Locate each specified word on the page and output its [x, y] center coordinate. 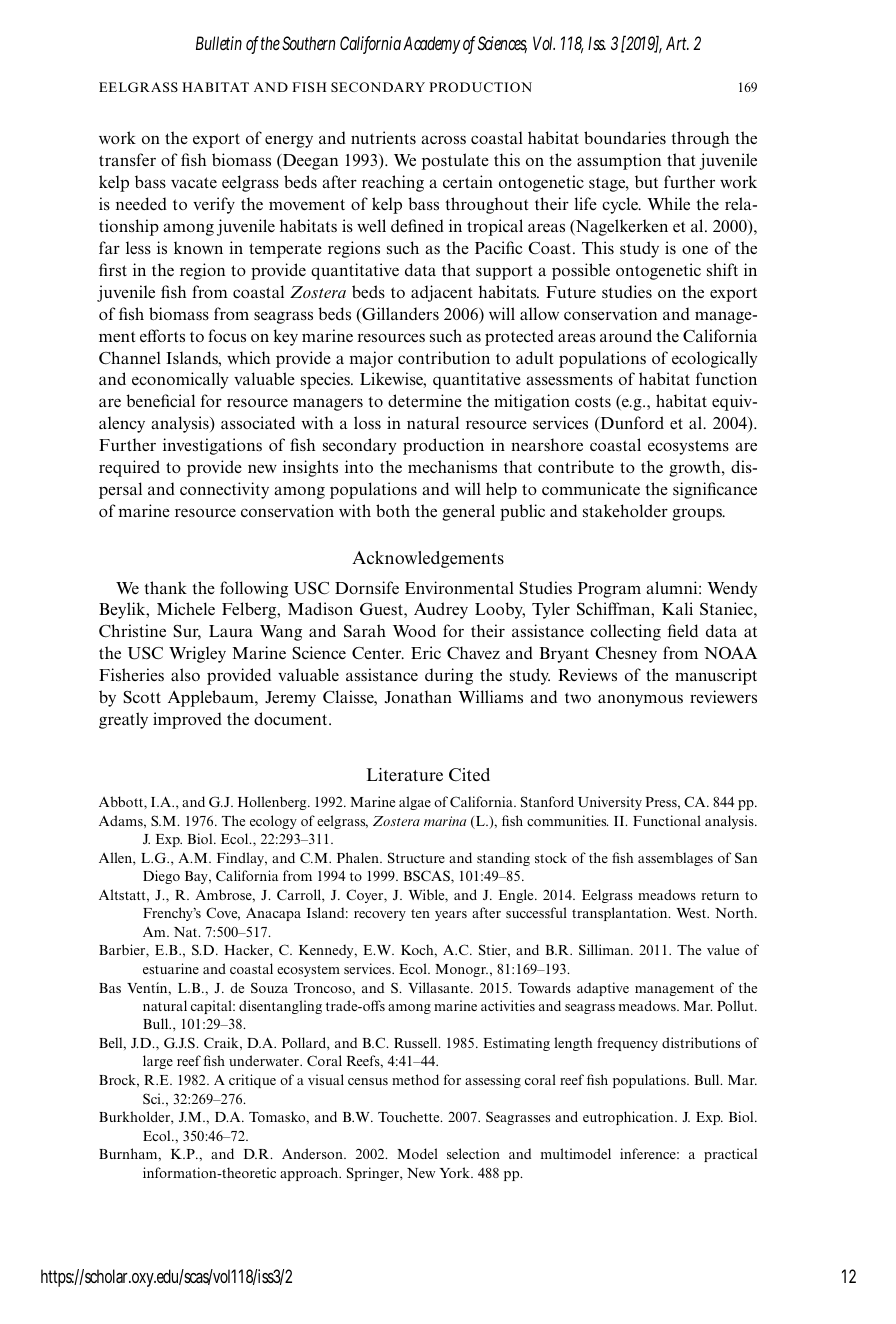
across [443, 140]
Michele [186, 608]
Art [677, 43]
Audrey [441, 610]
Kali [677, 608]
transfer [127, 159]
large [158, 1062]
